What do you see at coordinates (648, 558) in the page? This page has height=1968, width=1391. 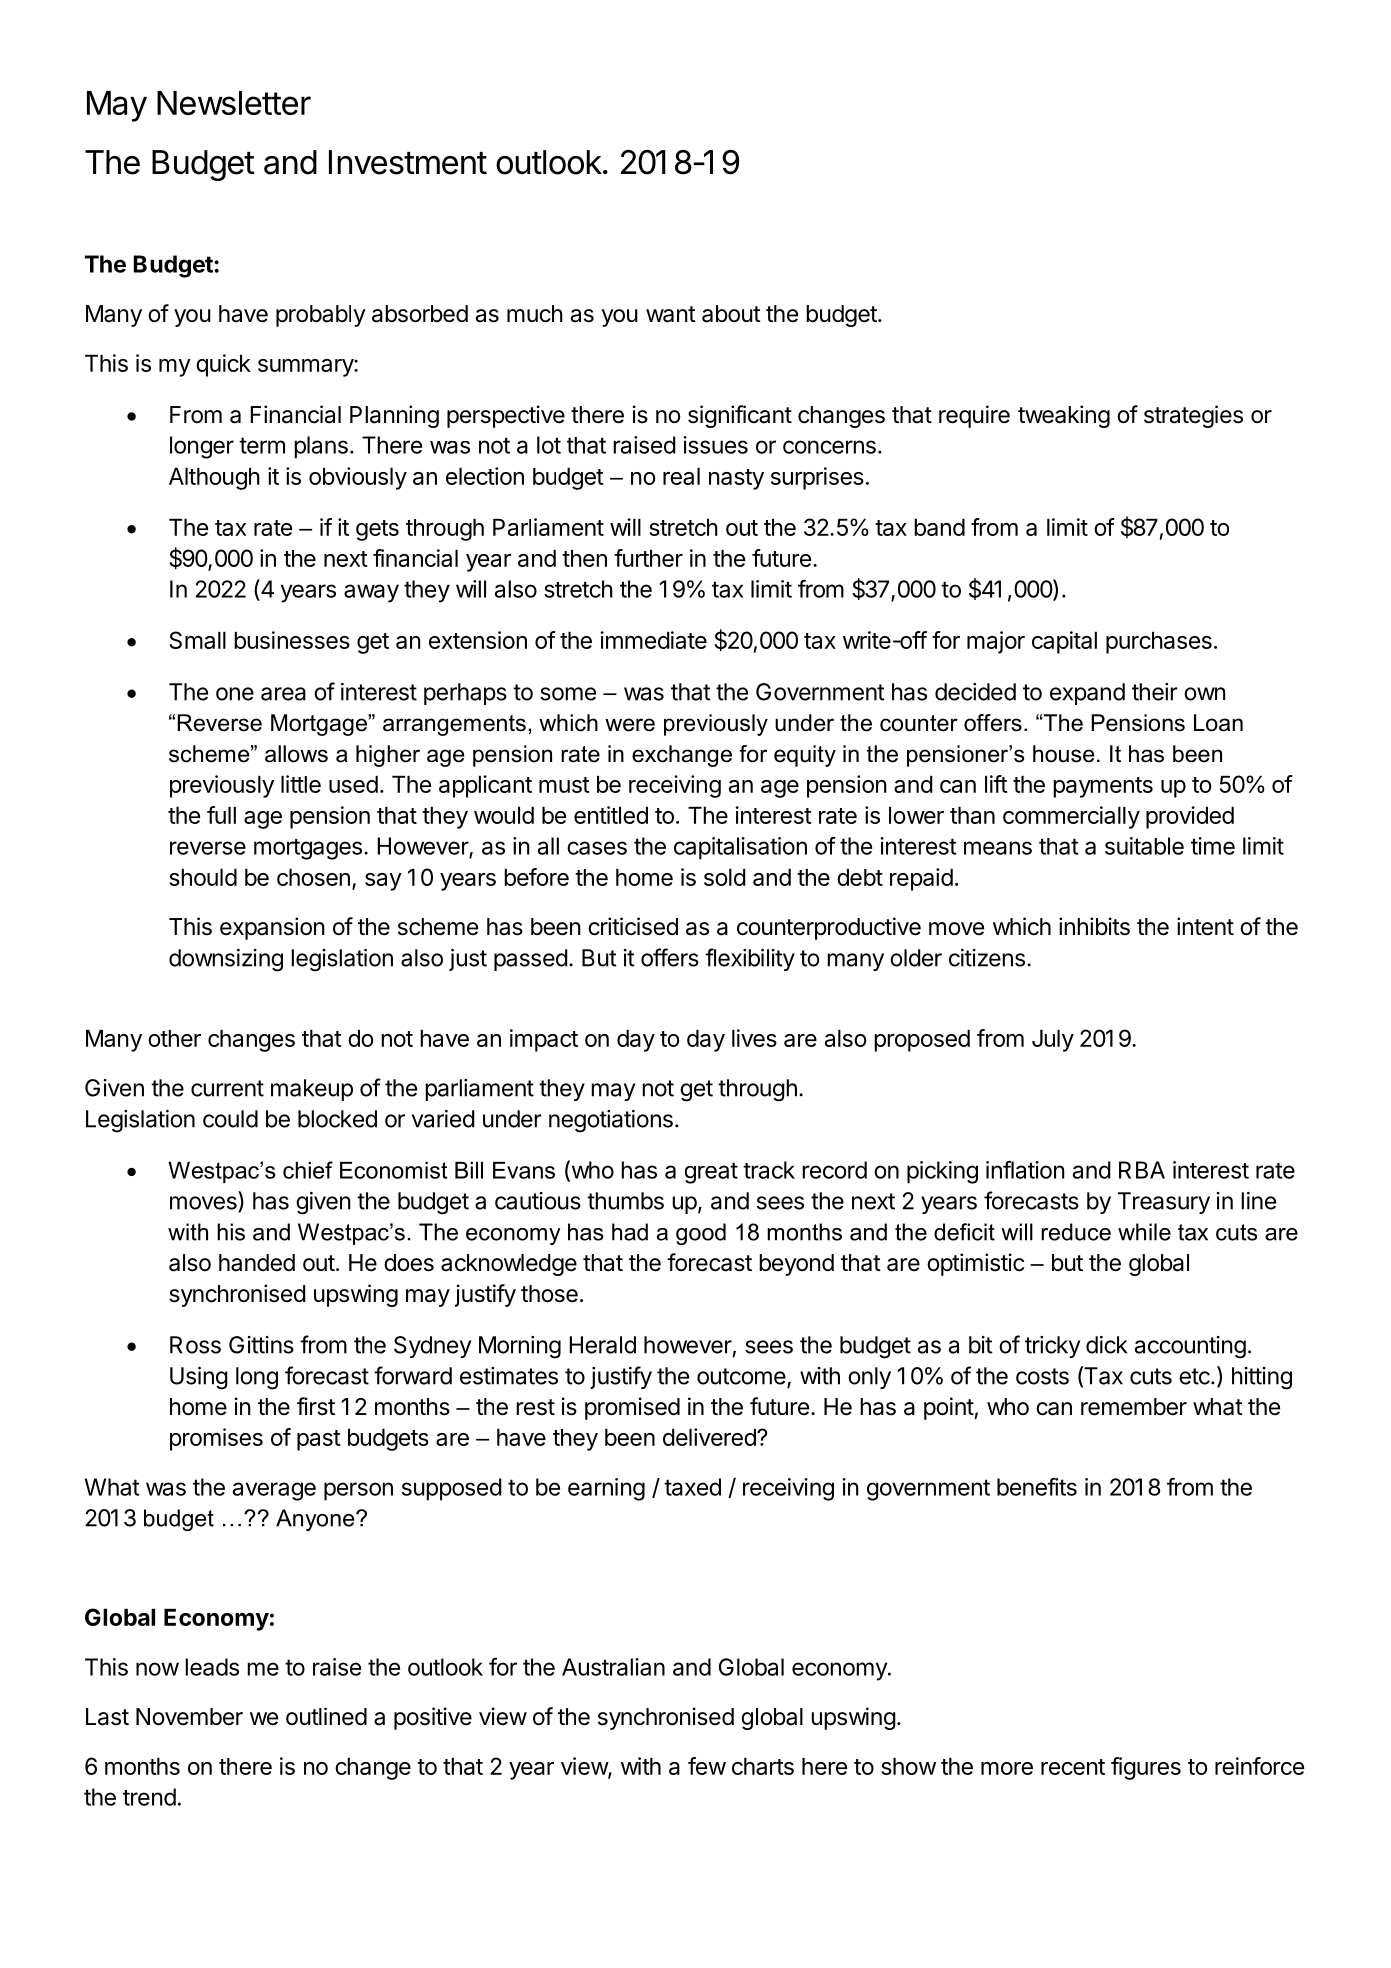 I see `further` at bounding box center [648, 558].
